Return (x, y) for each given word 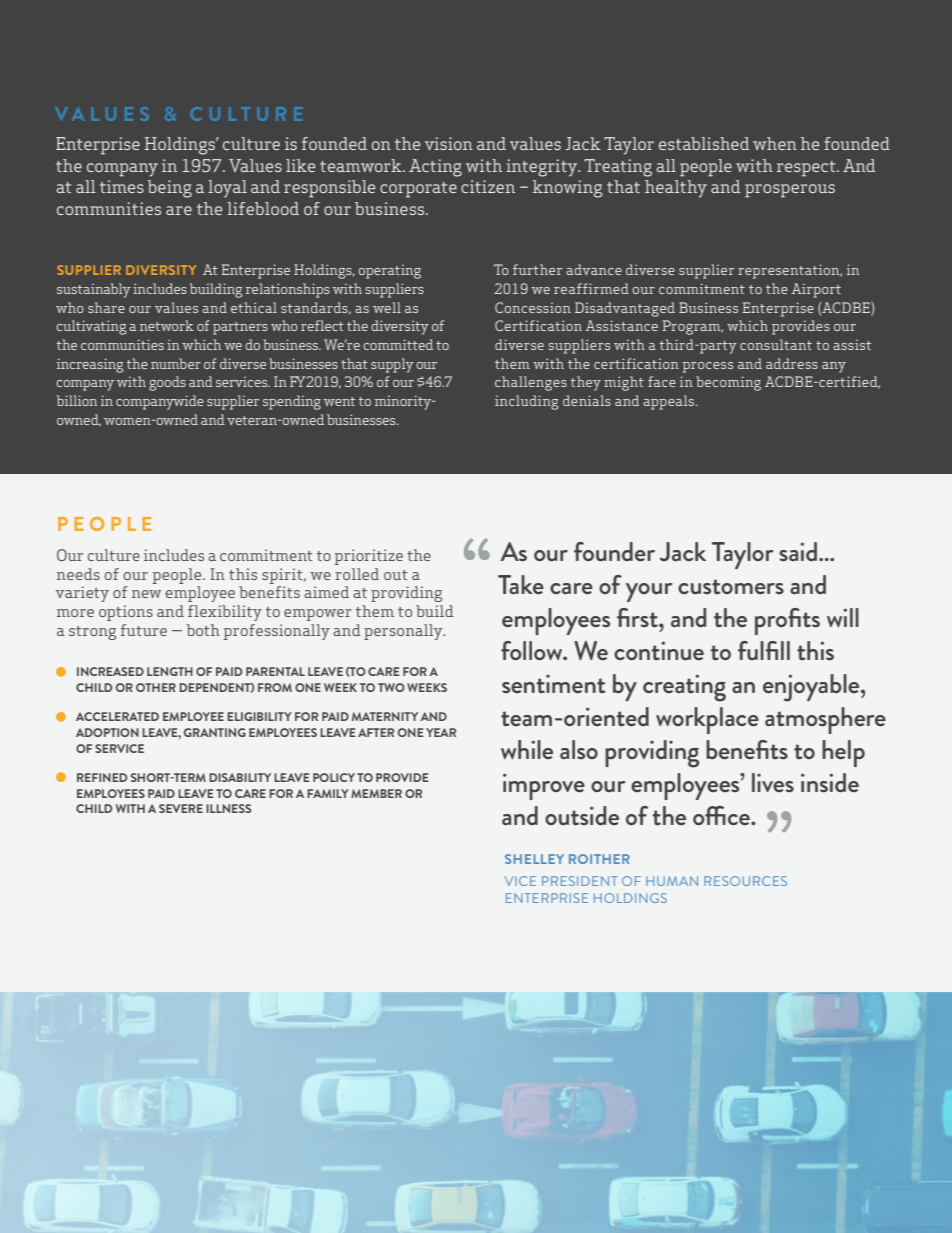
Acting (435, 168)
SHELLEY (534, 859)
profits (787, 621)
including (527, 402)
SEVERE (181, 808)
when (775, 143)
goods (167, 383)
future (144, 630)
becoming (728, 383)
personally (404, 632)
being (169, 189)
